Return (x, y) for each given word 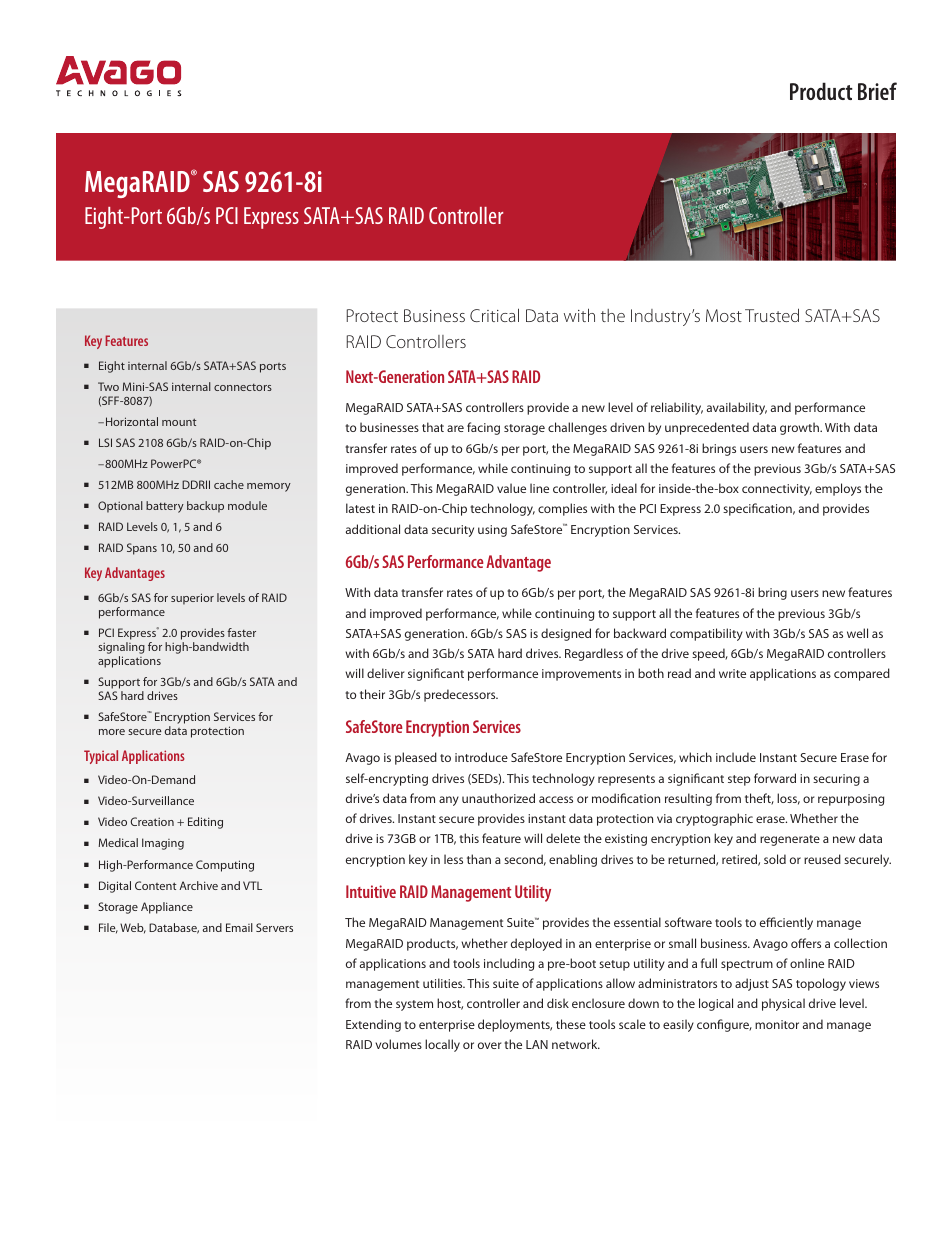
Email (239, 927)
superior (192, 599)
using (492, 531)
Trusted (772, 315)
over (489, 1045)
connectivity (777, 490)
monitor (777, 1024)
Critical (494, 315)
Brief (877, 91)
